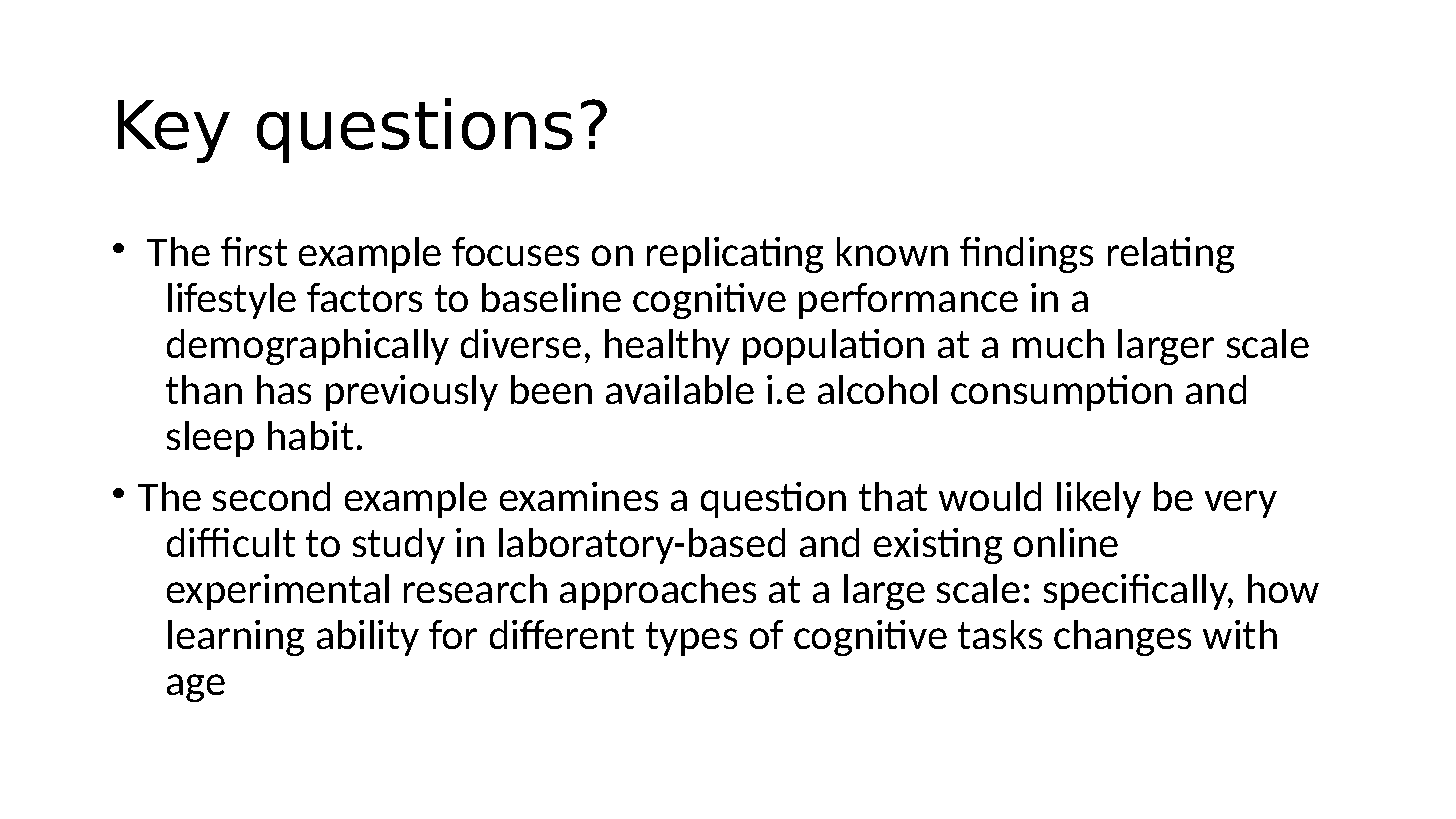  What do you see at coordinates (1171, 255) in the screenshot?
I see `relating` at bounding box center [1171, 255].
